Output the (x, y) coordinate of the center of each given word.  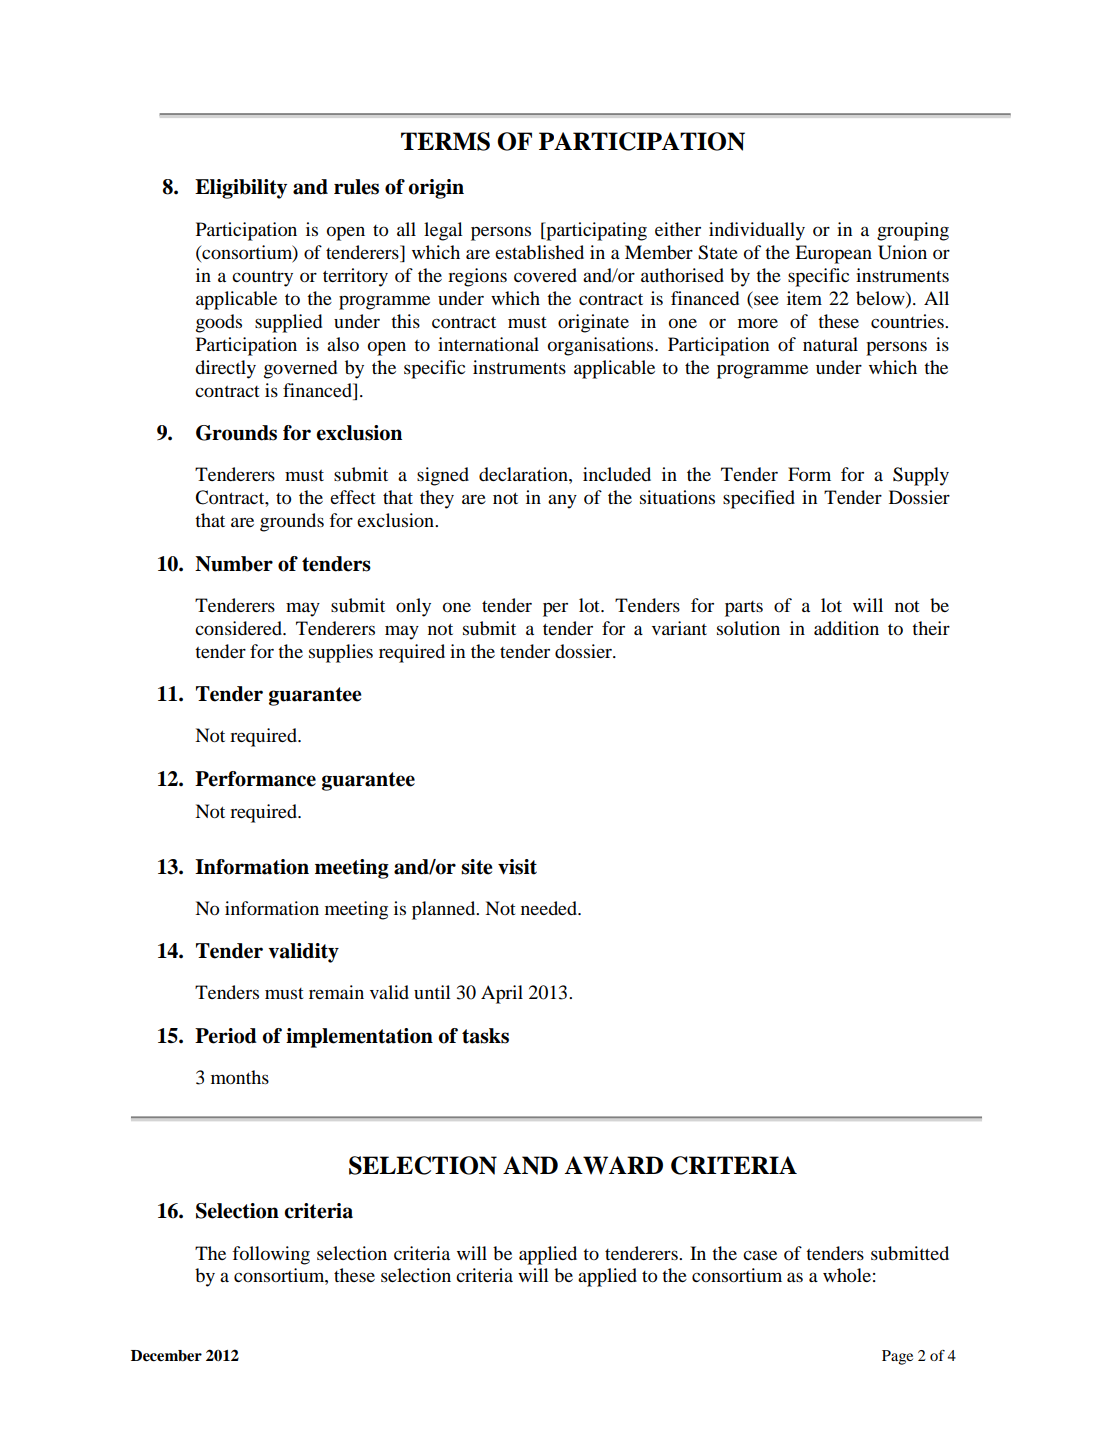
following (271, 1255)
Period (226, 1036)
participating (595, 231)
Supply (921, 476)
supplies (341, 653)
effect (353, 497)
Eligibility (241, 189)
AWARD (613, 1165)
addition (846, 628)
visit (517, 867)
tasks (485, 1036)
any (562, 501)
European (833, 254)
